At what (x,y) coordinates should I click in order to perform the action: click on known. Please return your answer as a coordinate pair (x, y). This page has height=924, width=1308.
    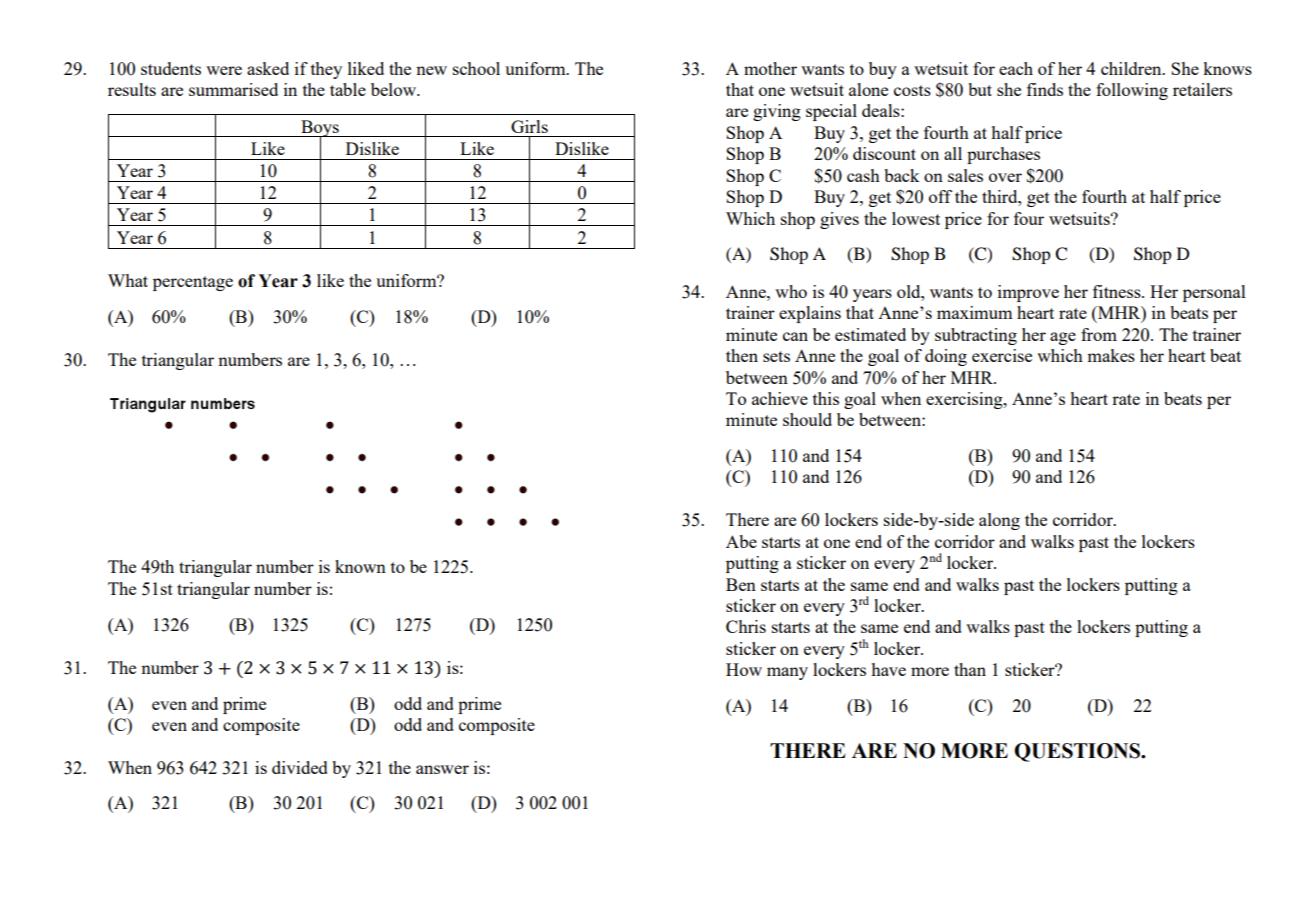
    Looking at the image, I should click on (360, 566).
